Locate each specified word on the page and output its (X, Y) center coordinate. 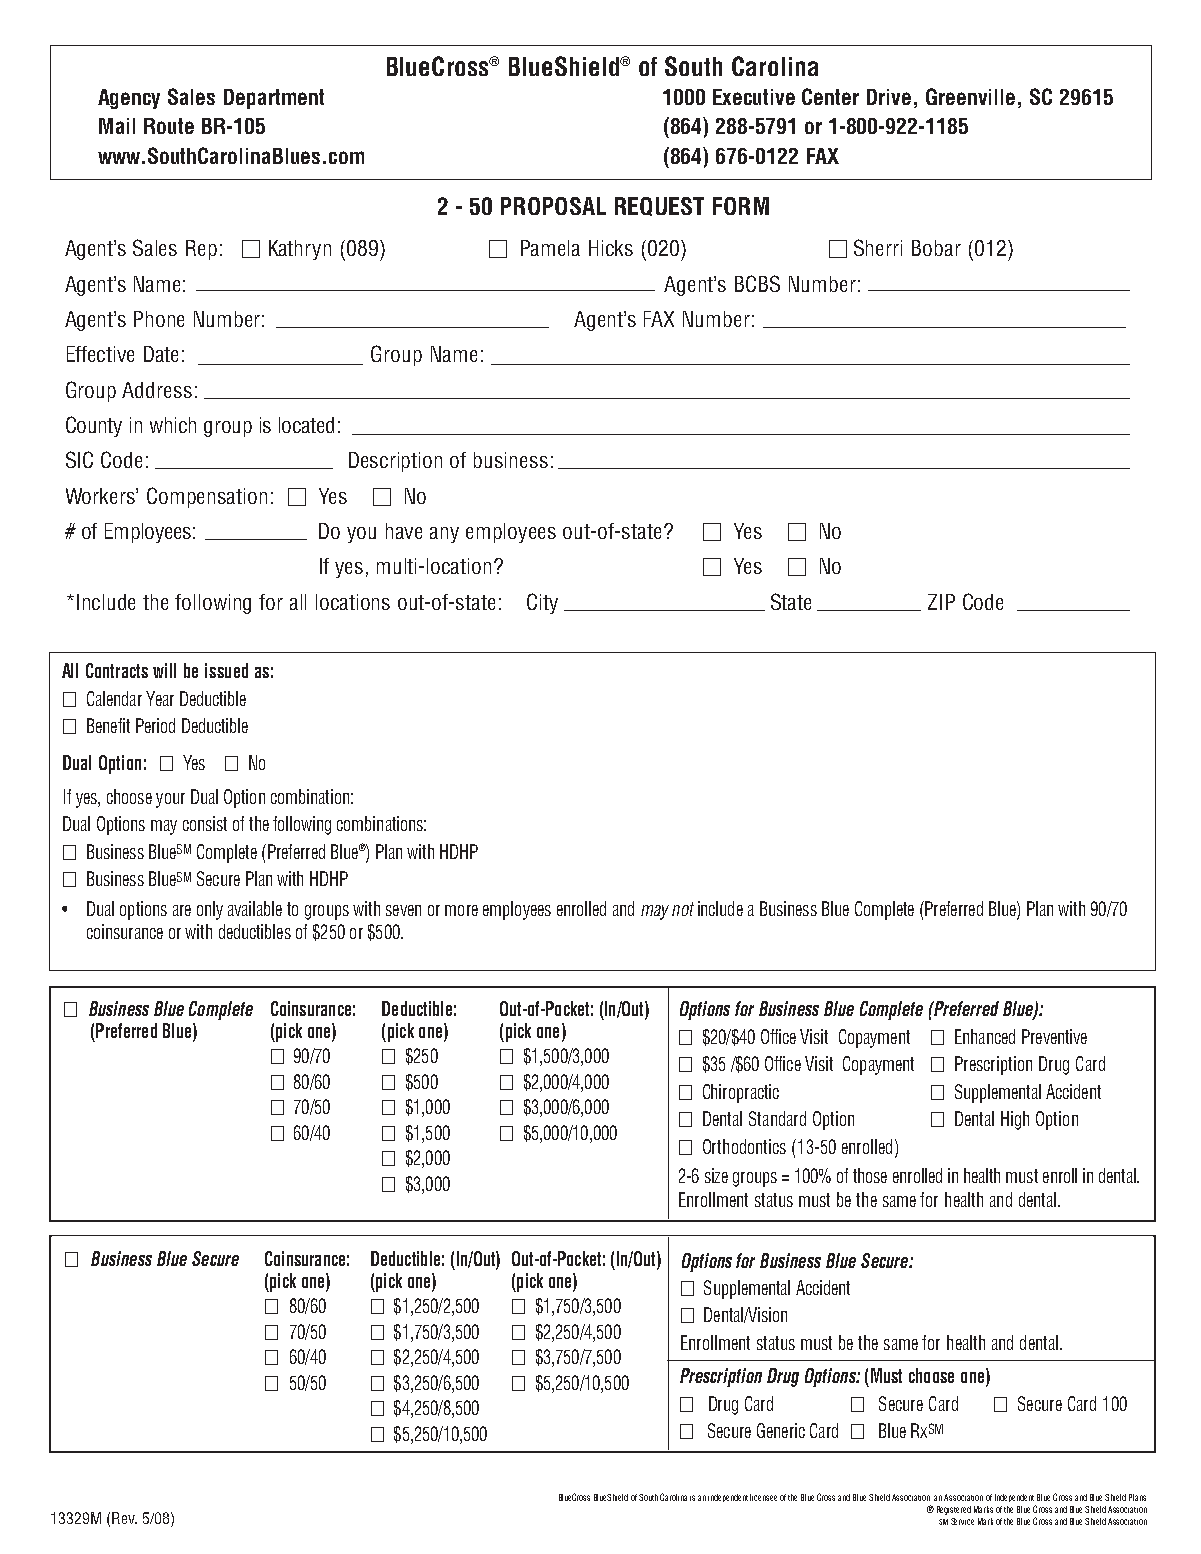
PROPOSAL (553, 206)
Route (169, 126)
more (461, 910)
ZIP (941, 602)
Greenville (970, 96)
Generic (781, 1430)
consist (205, 823)
